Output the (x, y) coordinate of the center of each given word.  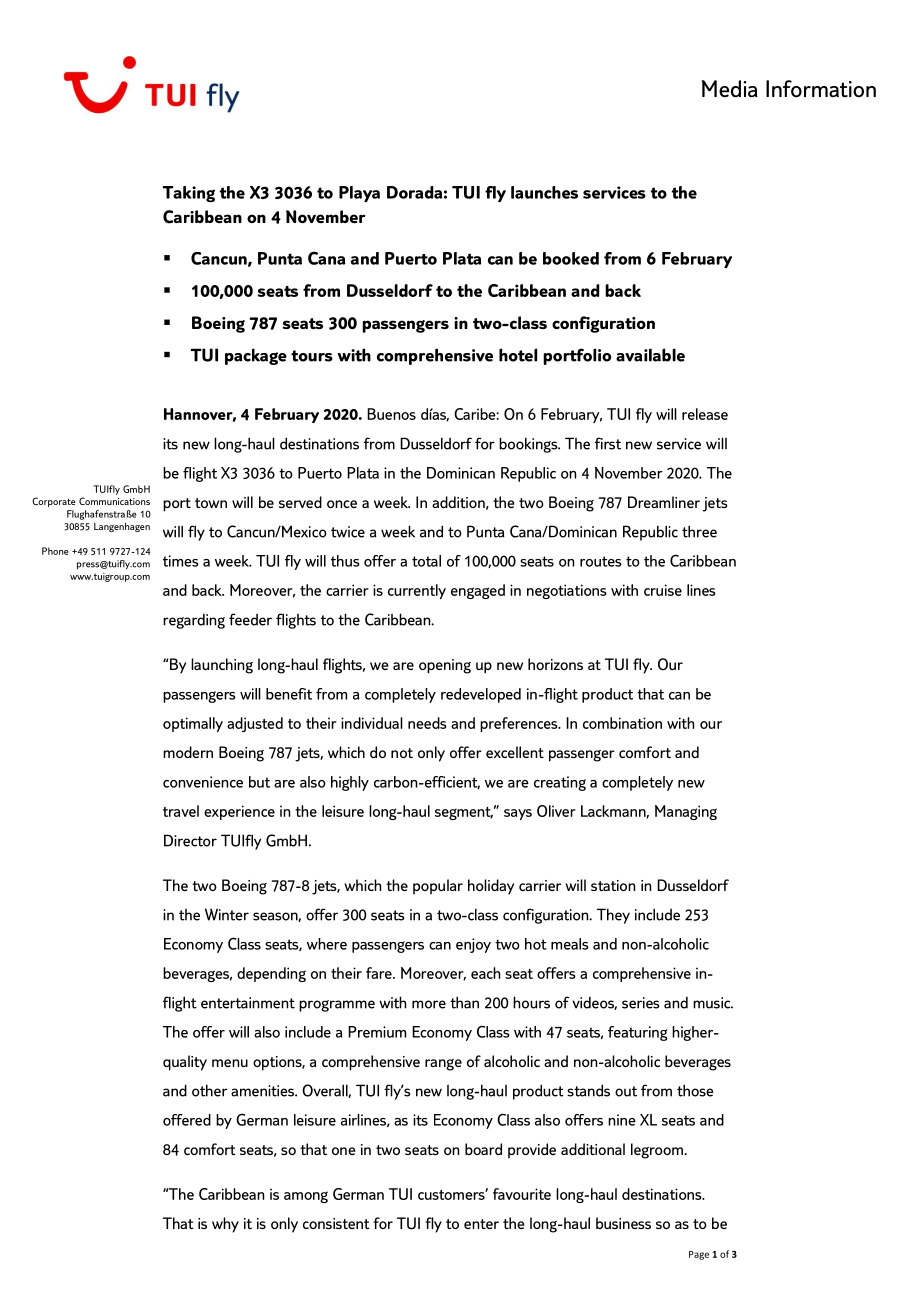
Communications (114, 501)
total (426, 561)
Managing (686, 812)
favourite (522, 1194)
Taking (189, 194)
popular (438, 886)
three (699, 531)
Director (190, 840)
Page (699, 1255)
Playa (359, 194)
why (225, 1225)
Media (730, 89)
